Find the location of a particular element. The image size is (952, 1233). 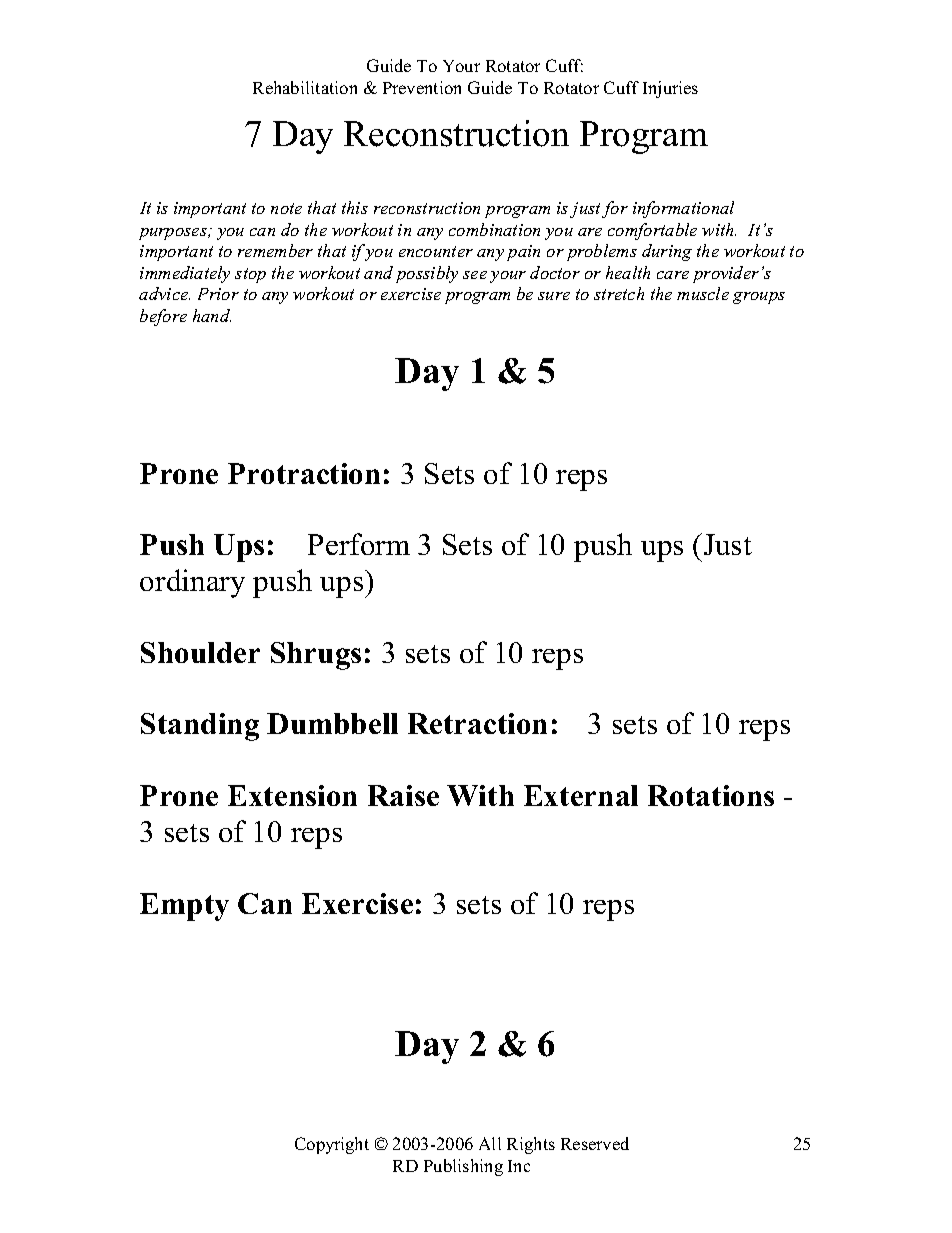

hand is located at coordinates (212, 315).
